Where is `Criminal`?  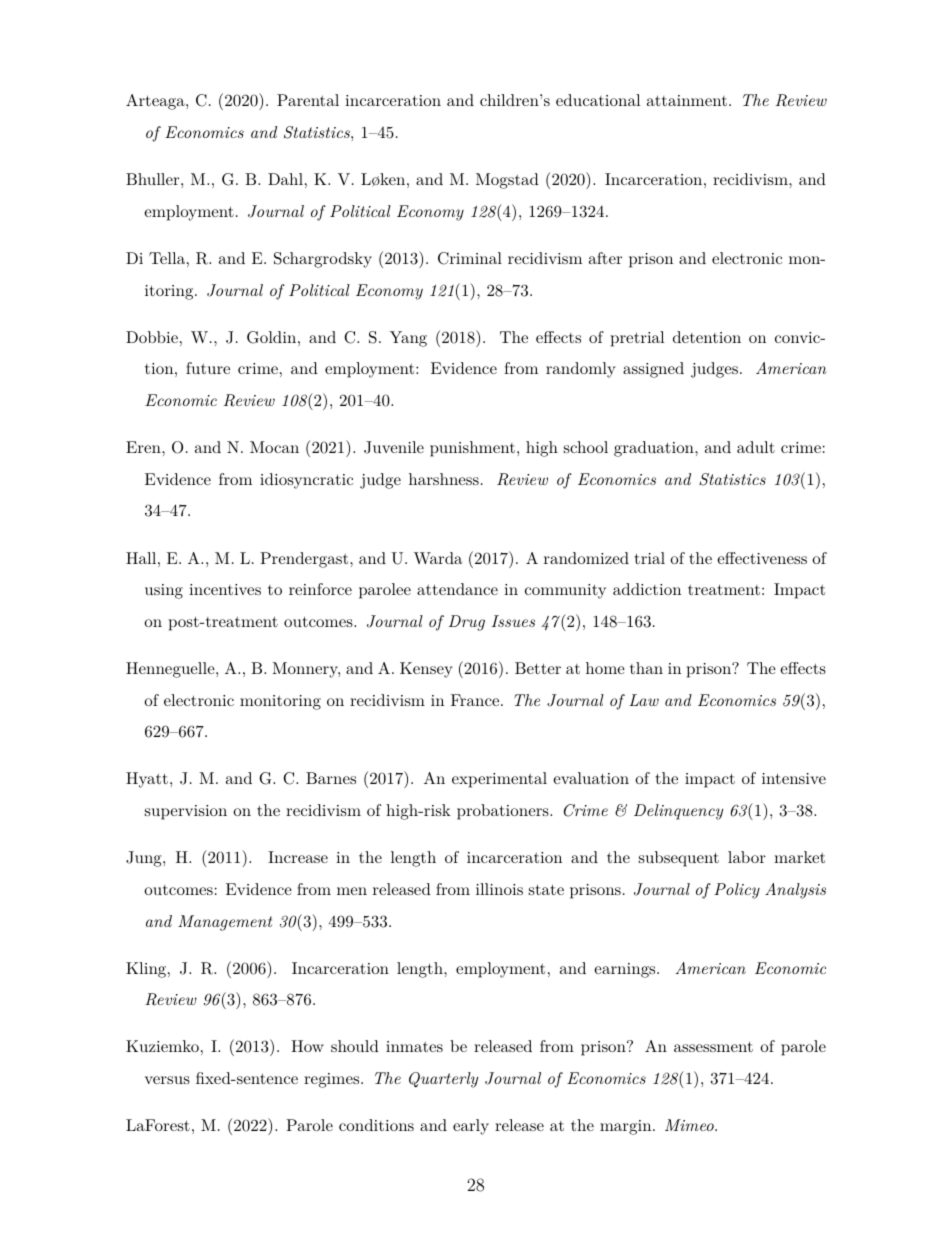
Criminal is located at coordinates (470, 258).
